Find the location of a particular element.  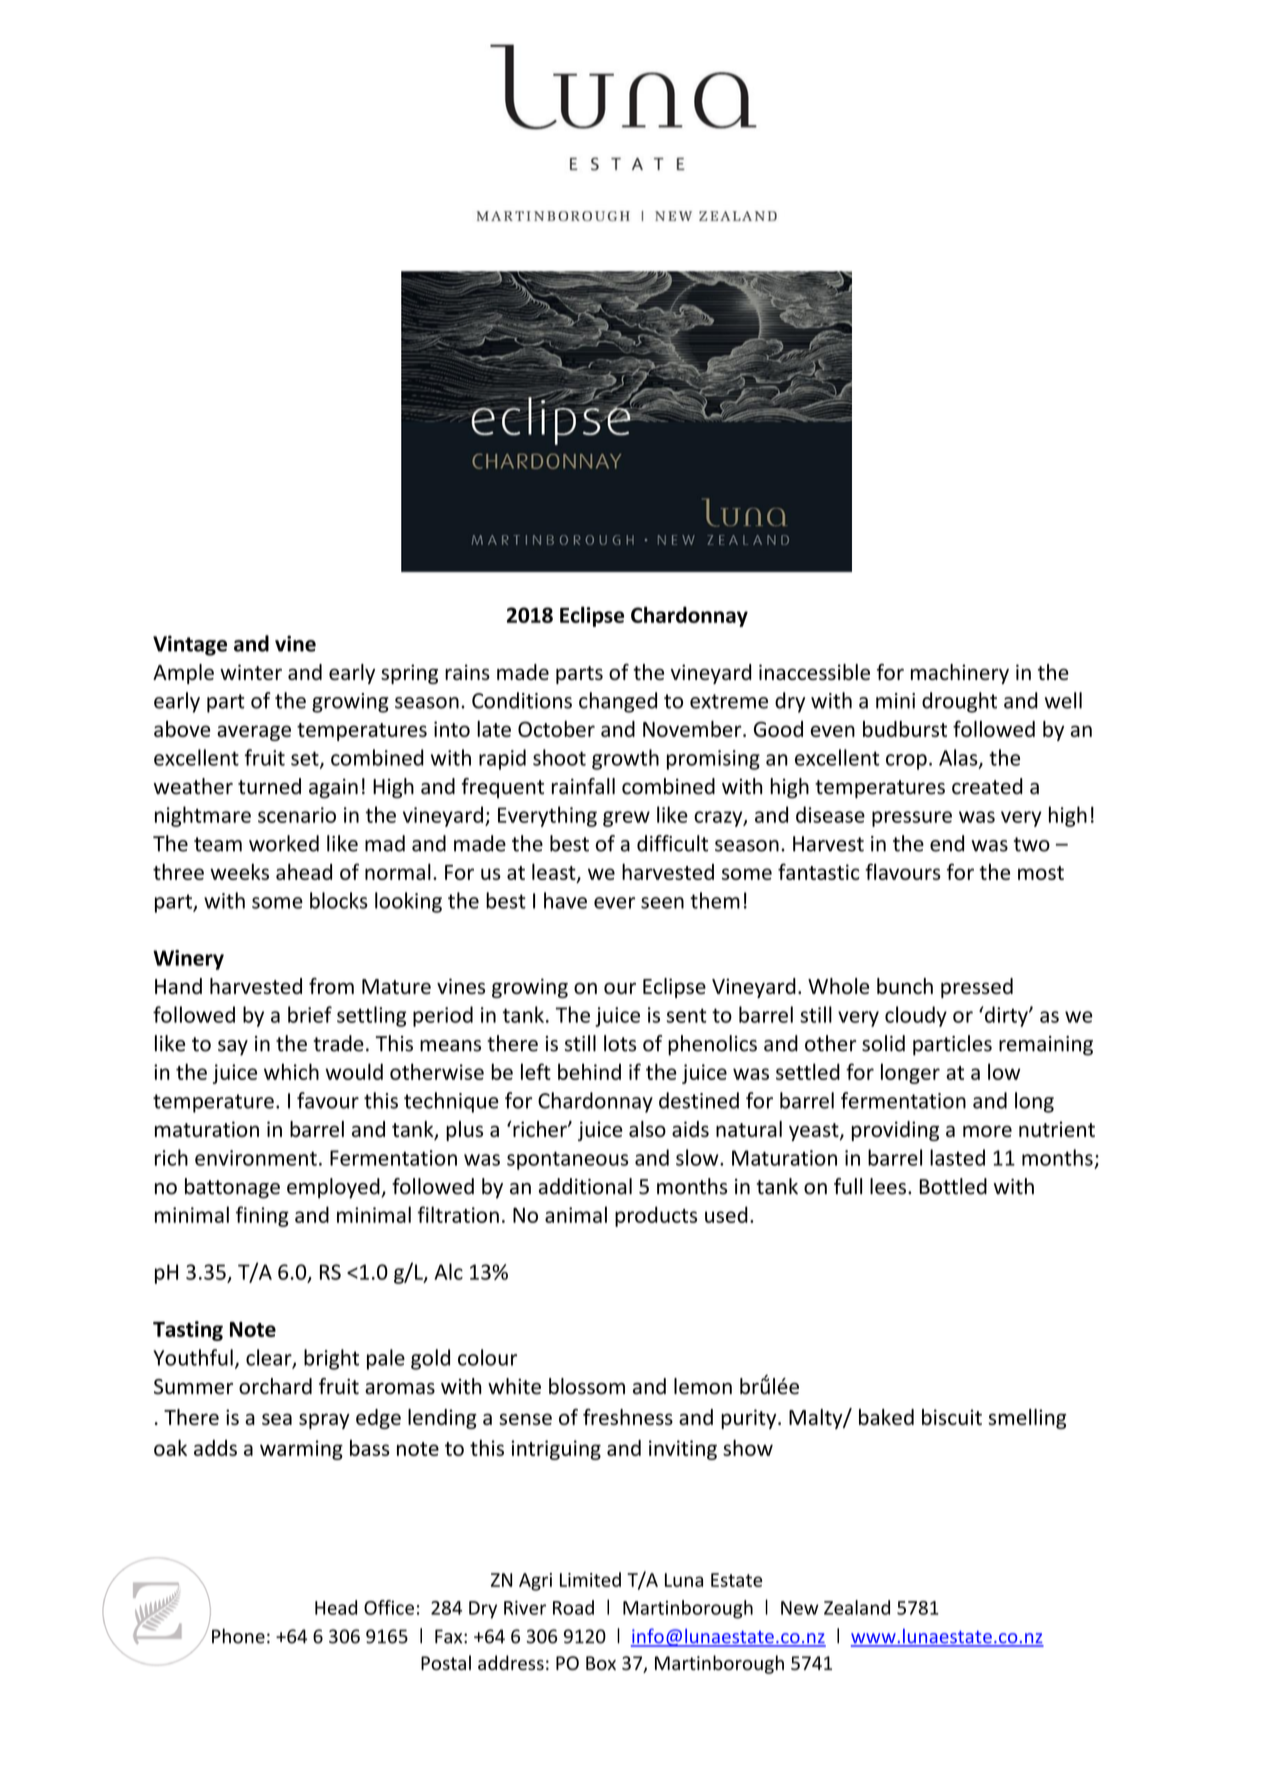

colour is located at coordinates (487, 1357).
